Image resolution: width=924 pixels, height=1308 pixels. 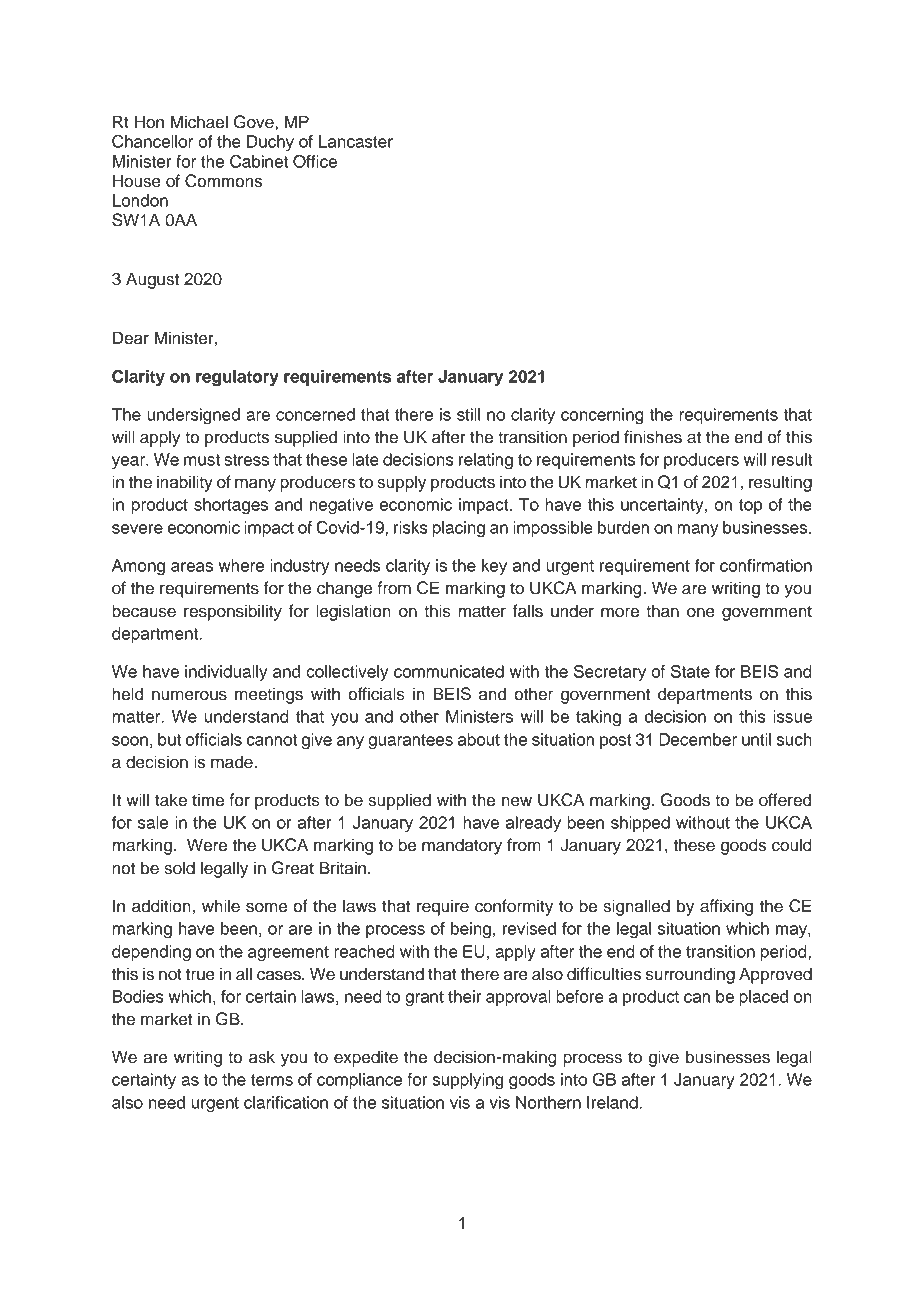 What do you see at coordinates (613, 1102) in the page?
I see `Ireland` at bounding box center [613, 1102].
